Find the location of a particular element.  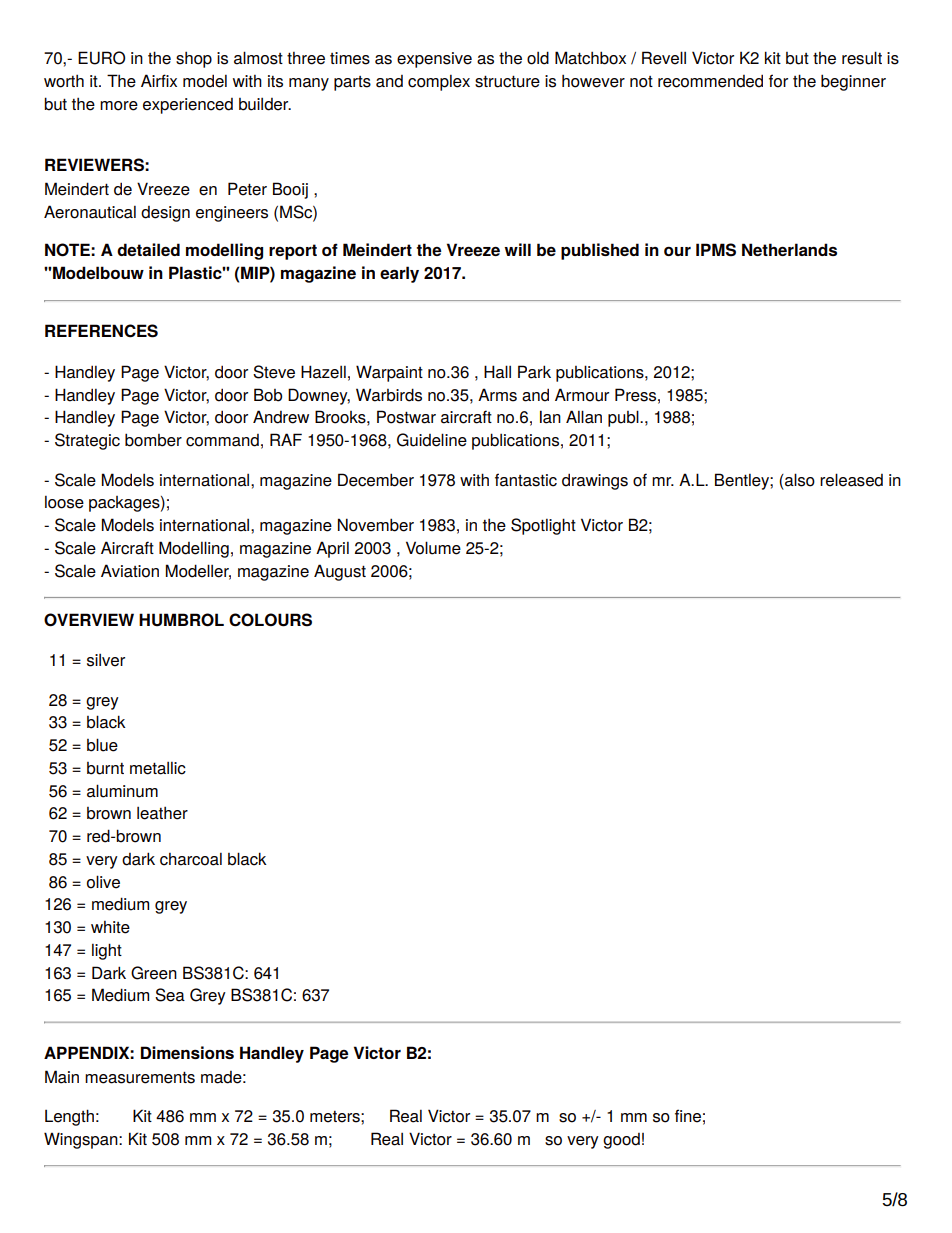

measurements is located at coordinates (140, 1078).
